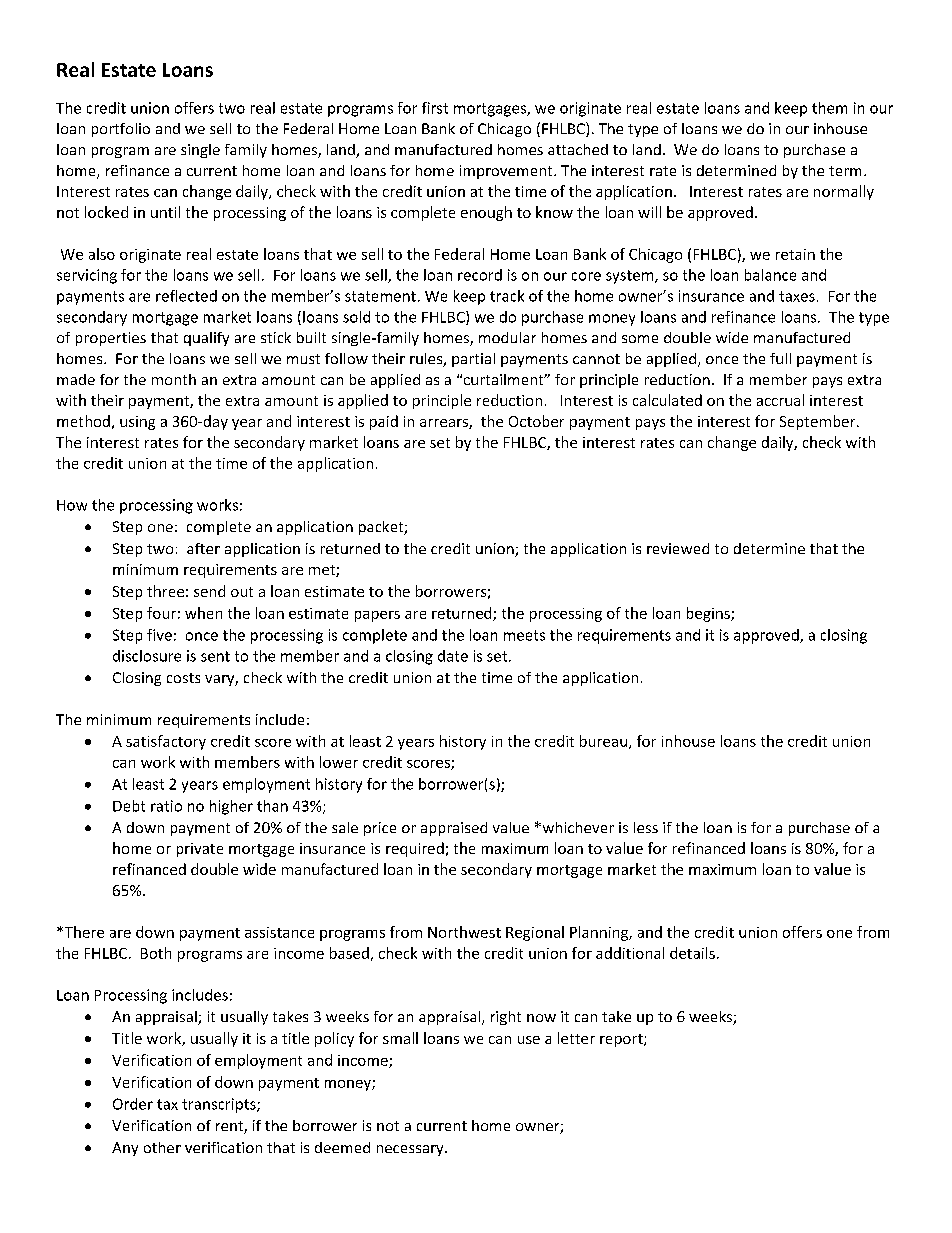 The image size is (952, 1233). What do you see at coordinates (453, 656) in the screenshot?
I see `date` at bounding box center [453, 656].
